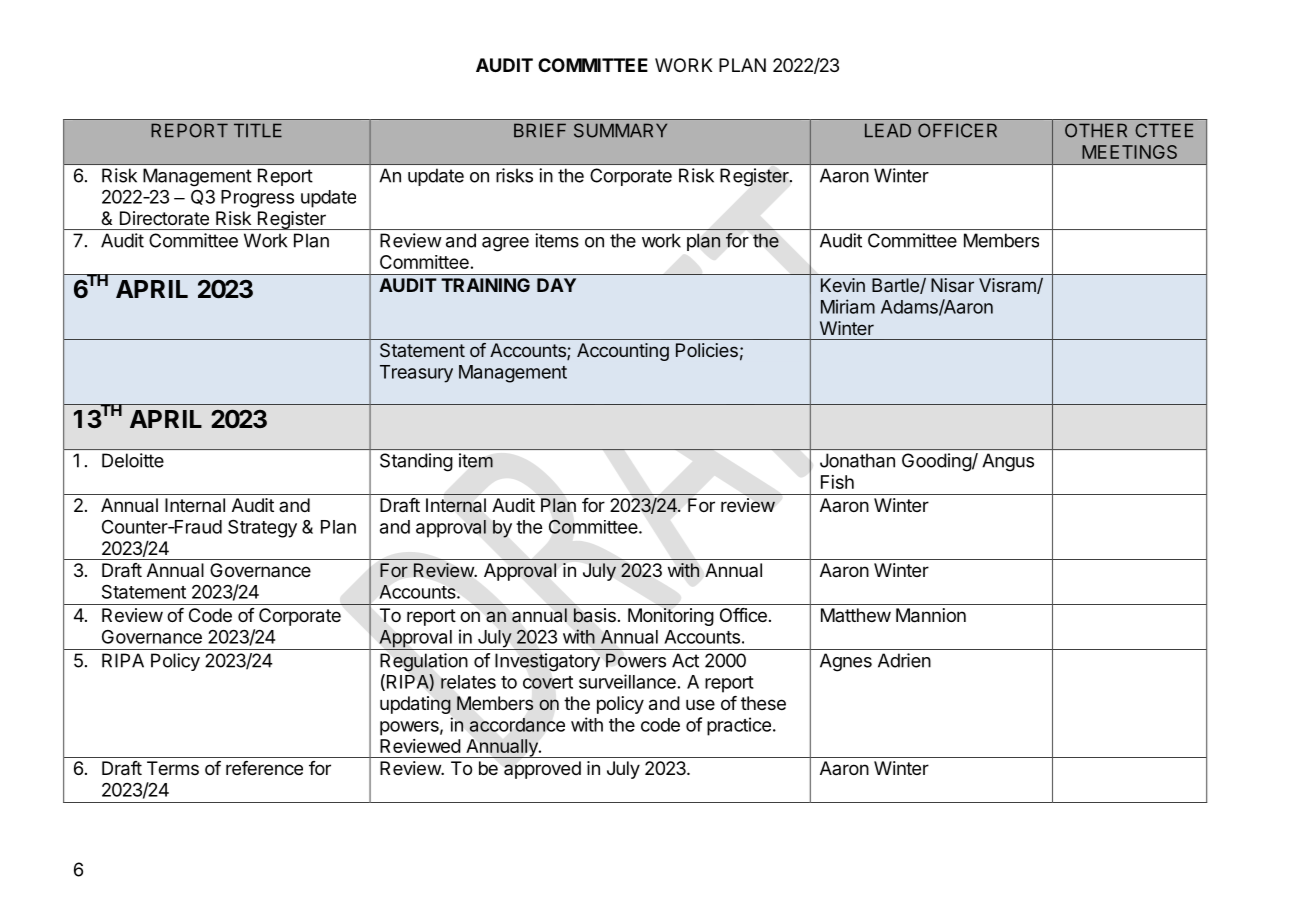 The height and width of the screenshot is (924, 1308). What do you see at coordinates (620, 130) in the screenshot?
I see `SUMMARY` at bounding box center [620, 130].
